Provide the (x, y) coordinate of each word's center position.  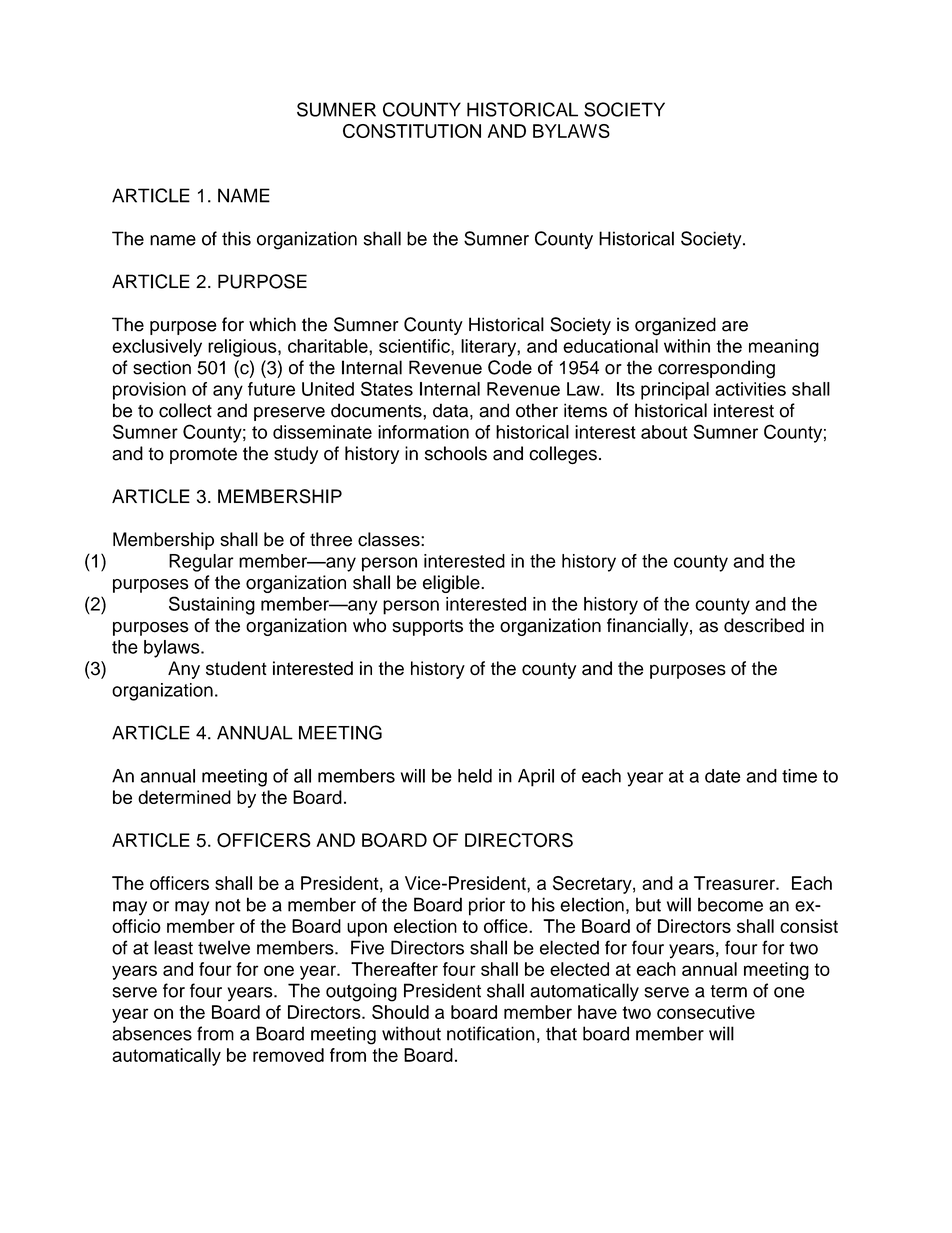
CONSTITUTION (412, 131)
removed (288, 1055)
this (236, 238)
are (735, 326)
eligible (452, 584)
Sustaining (212, 605)
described (764, 625)
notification (491, 1033)
